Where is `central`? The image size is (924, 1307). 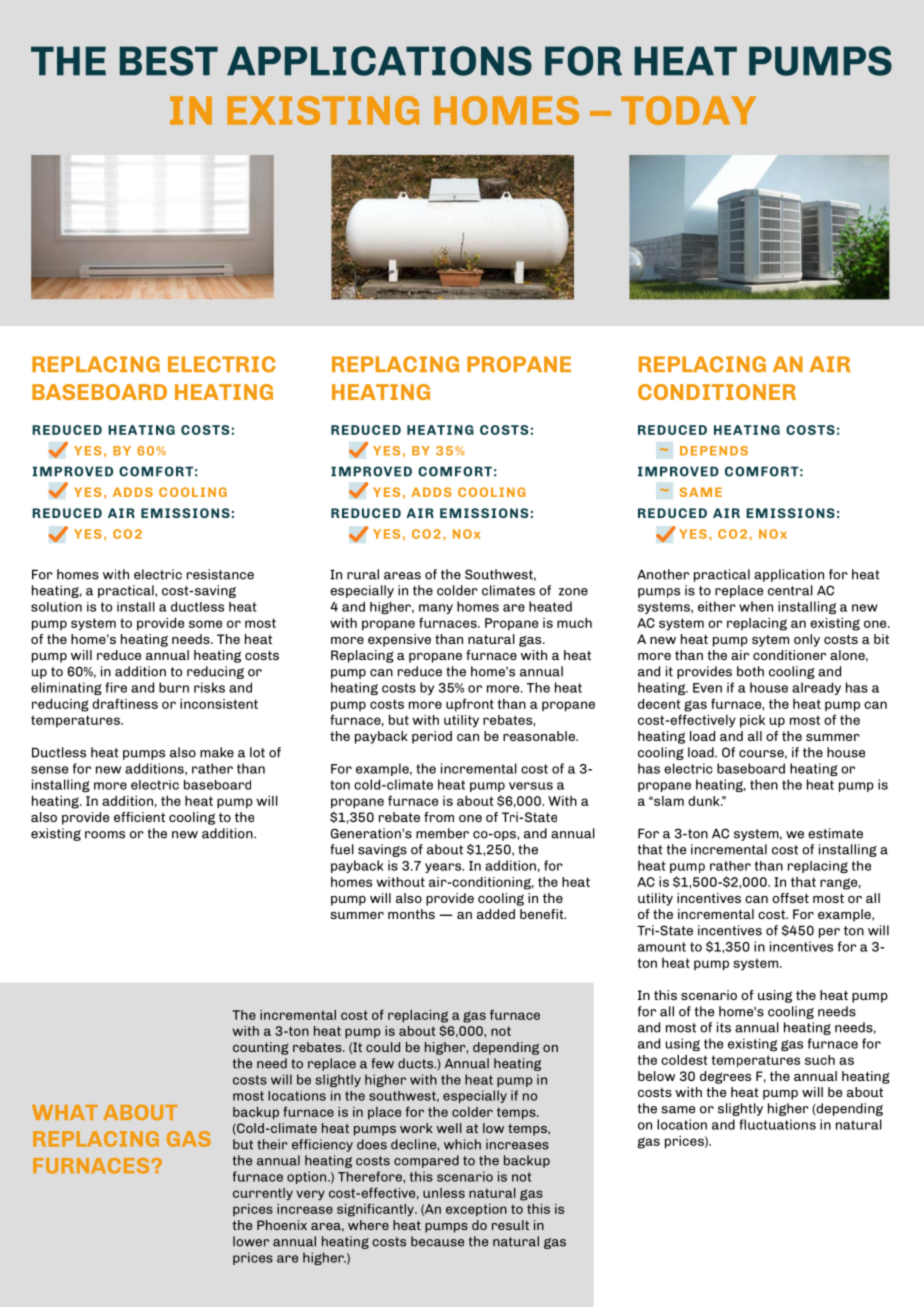 central is located at coordinates (790, 590).
